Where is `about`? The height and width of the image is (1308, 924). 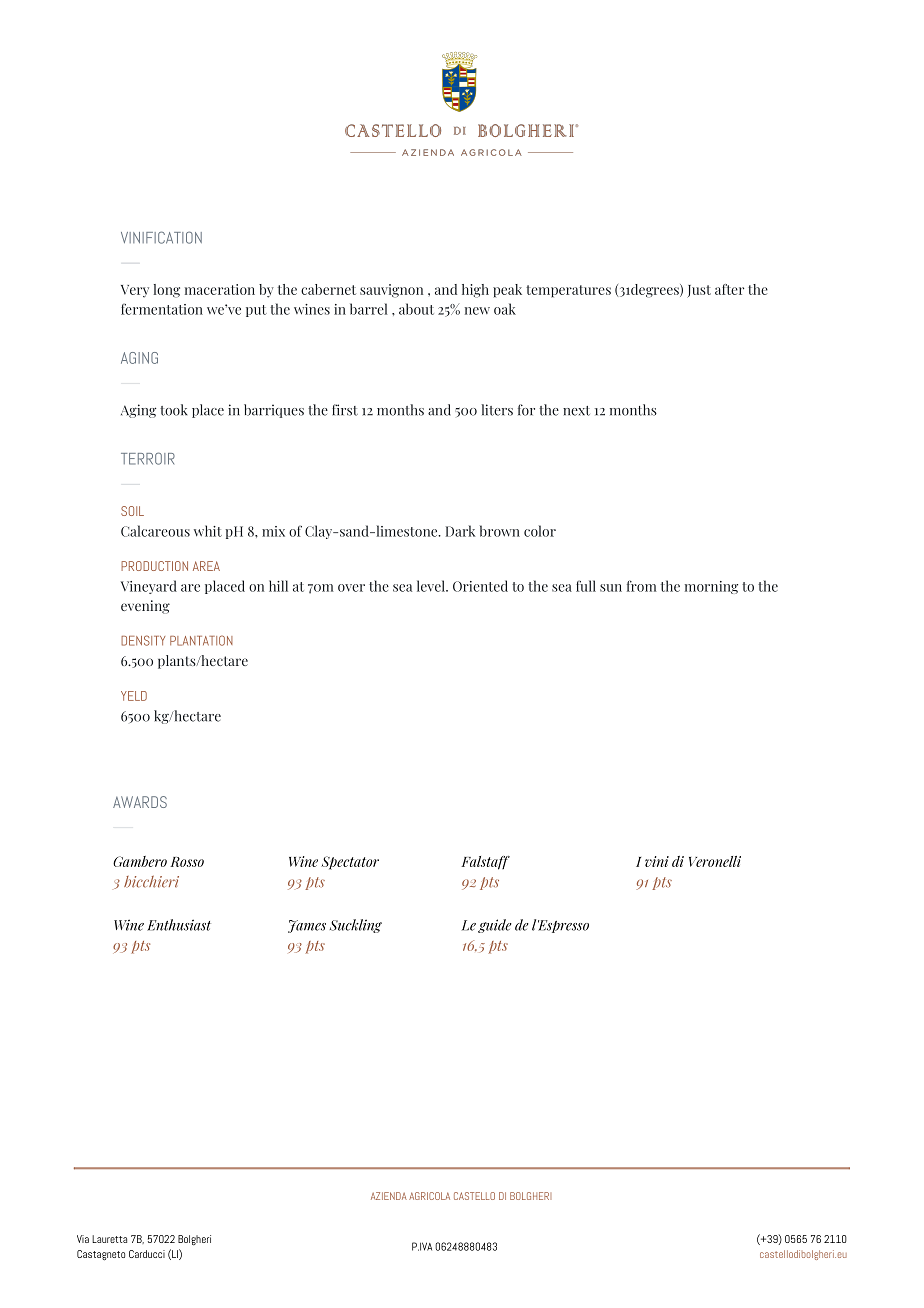 about is located at coordinates (416, 309).
